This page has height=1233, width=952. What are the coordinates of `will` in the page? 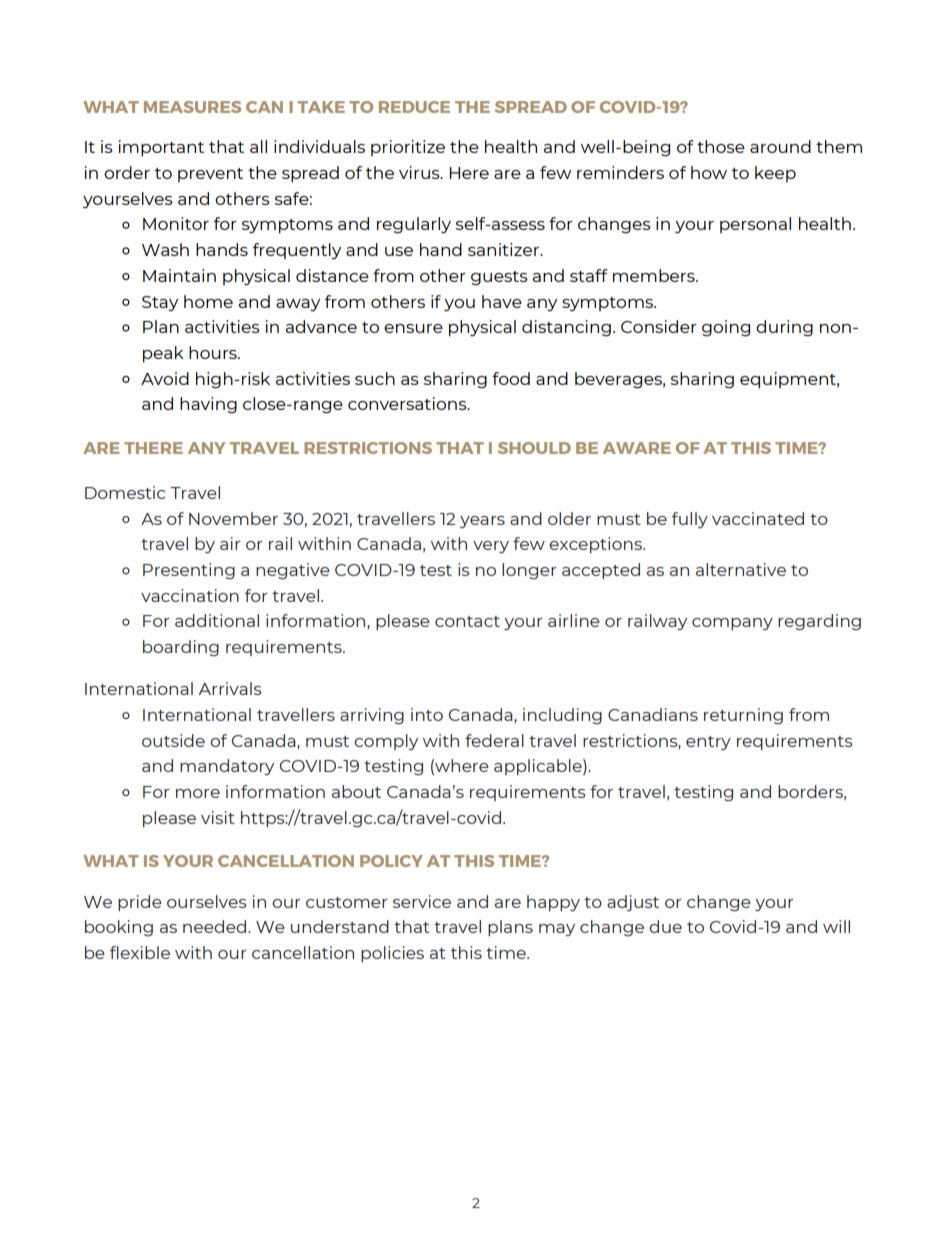 It's located at (836, 926).
